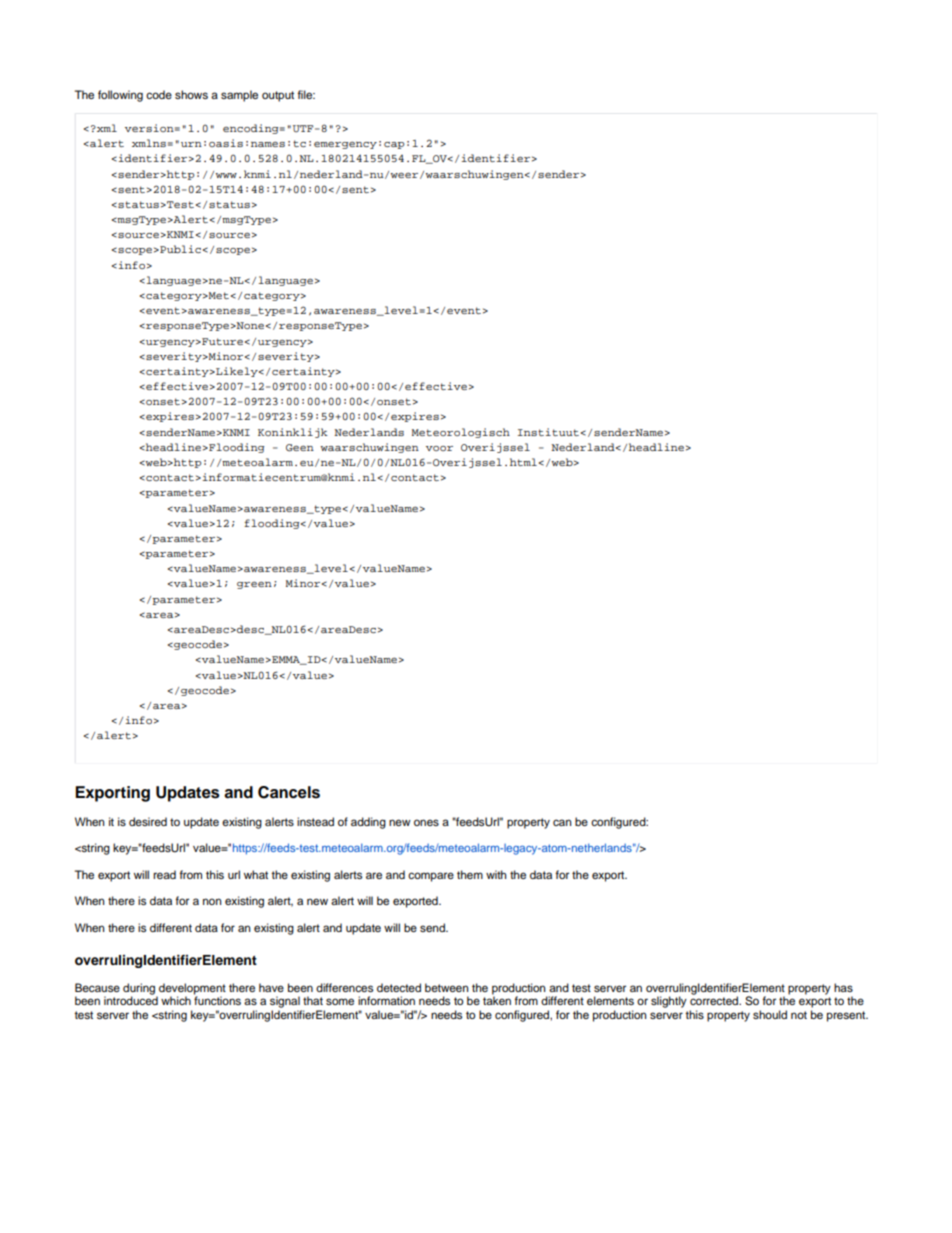 The width and height of the screenshot is (952, 1233). Describe the element at coordinates (446, 987) in the screenshot. I see `between` at that location.
